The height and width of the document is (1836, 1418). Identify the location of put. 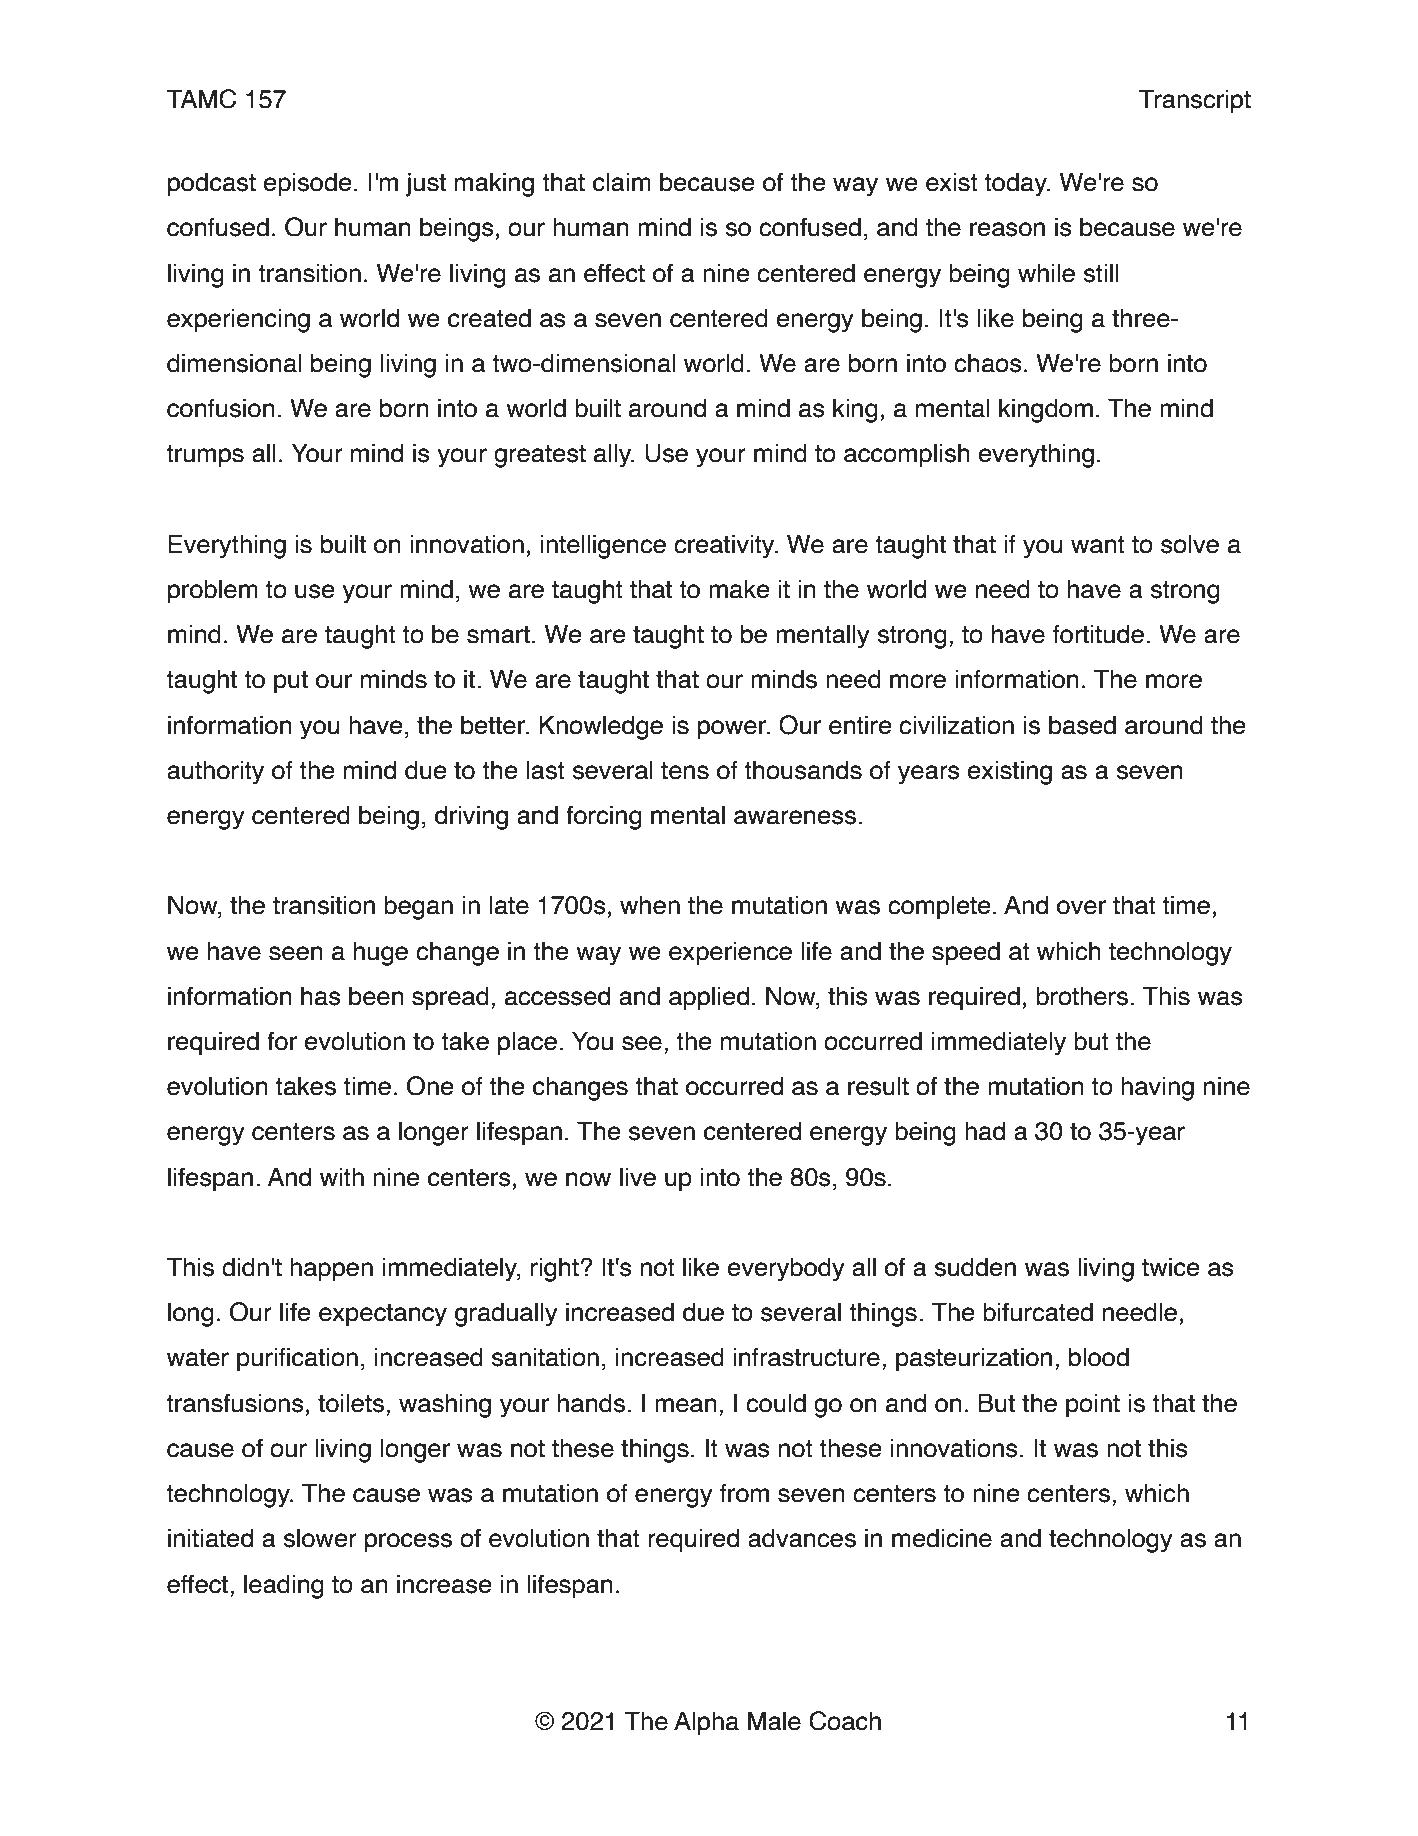
(291, 682).
